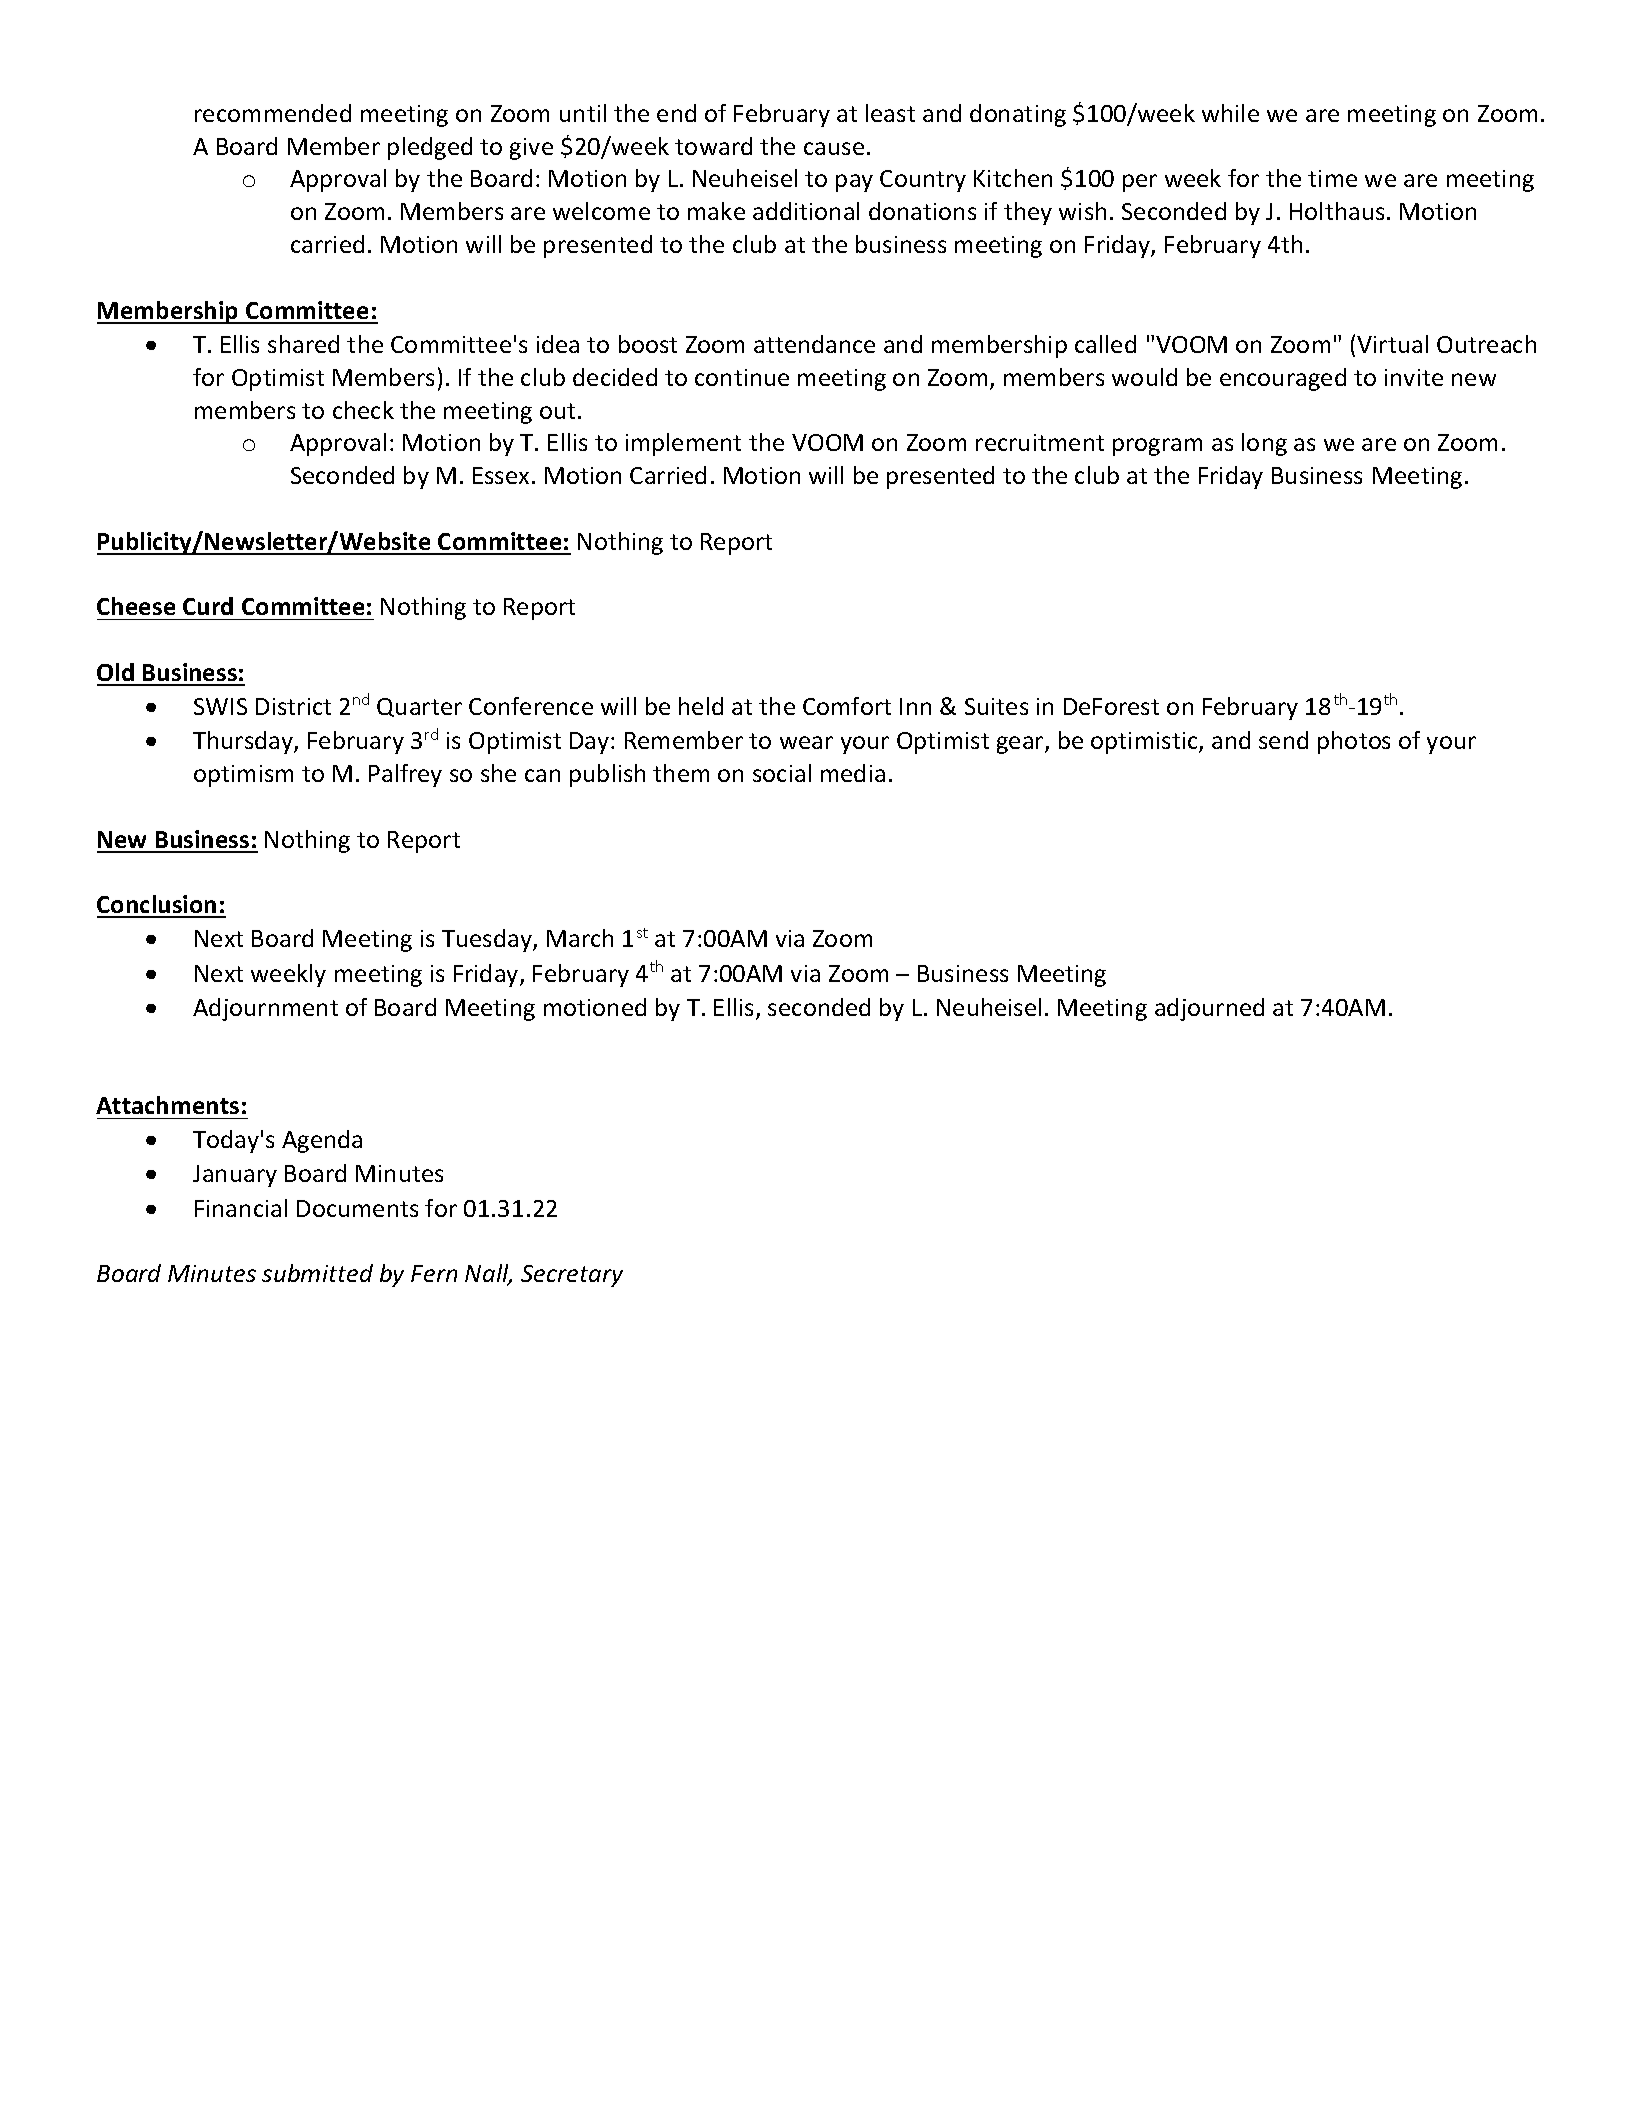 The width and height of the screenshot is (1644, 2127). I want to click on photos, so click(1354, 742).
